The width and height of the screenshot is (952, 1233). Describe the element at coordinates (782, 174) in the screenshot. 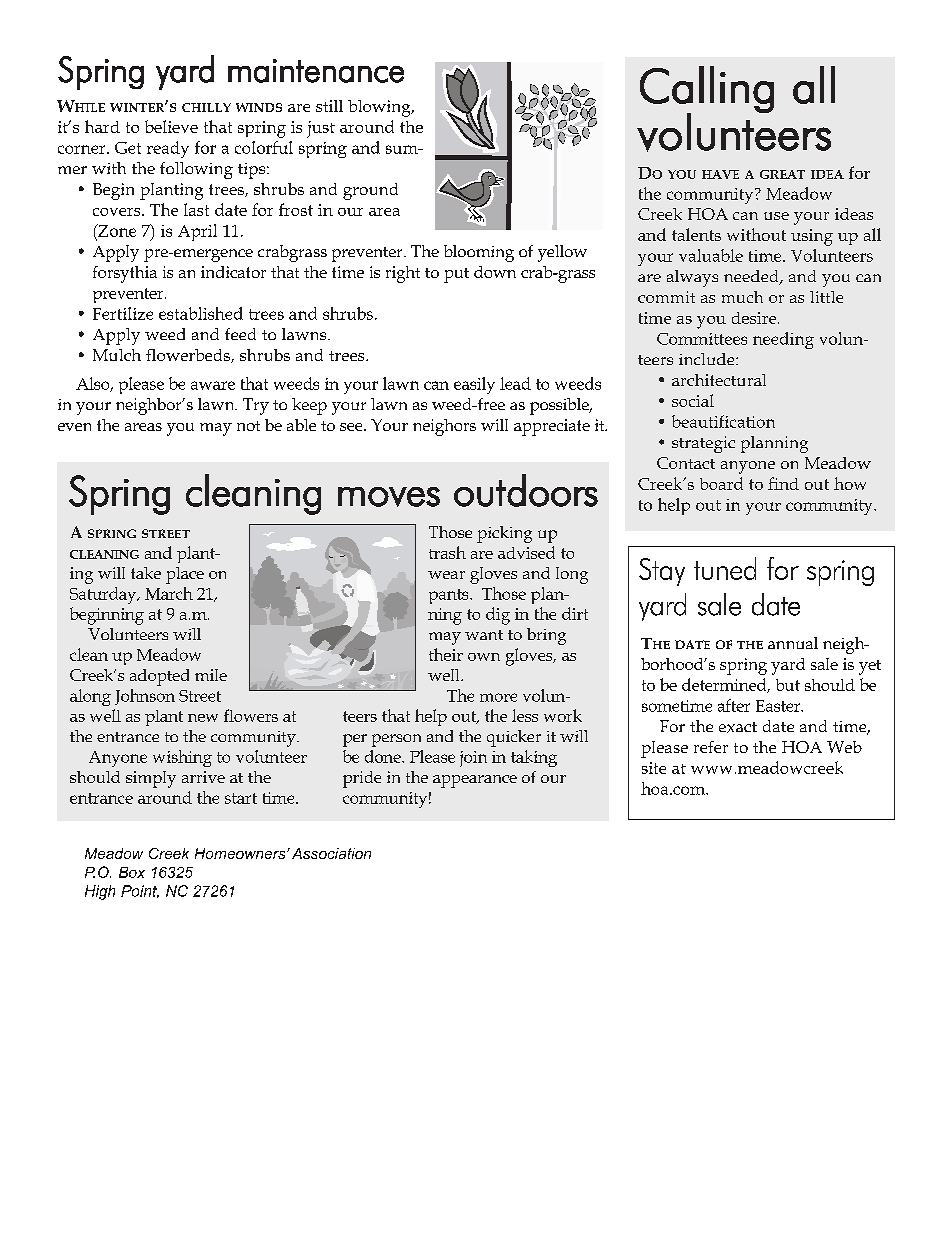

I see `GREAT` at that location.
